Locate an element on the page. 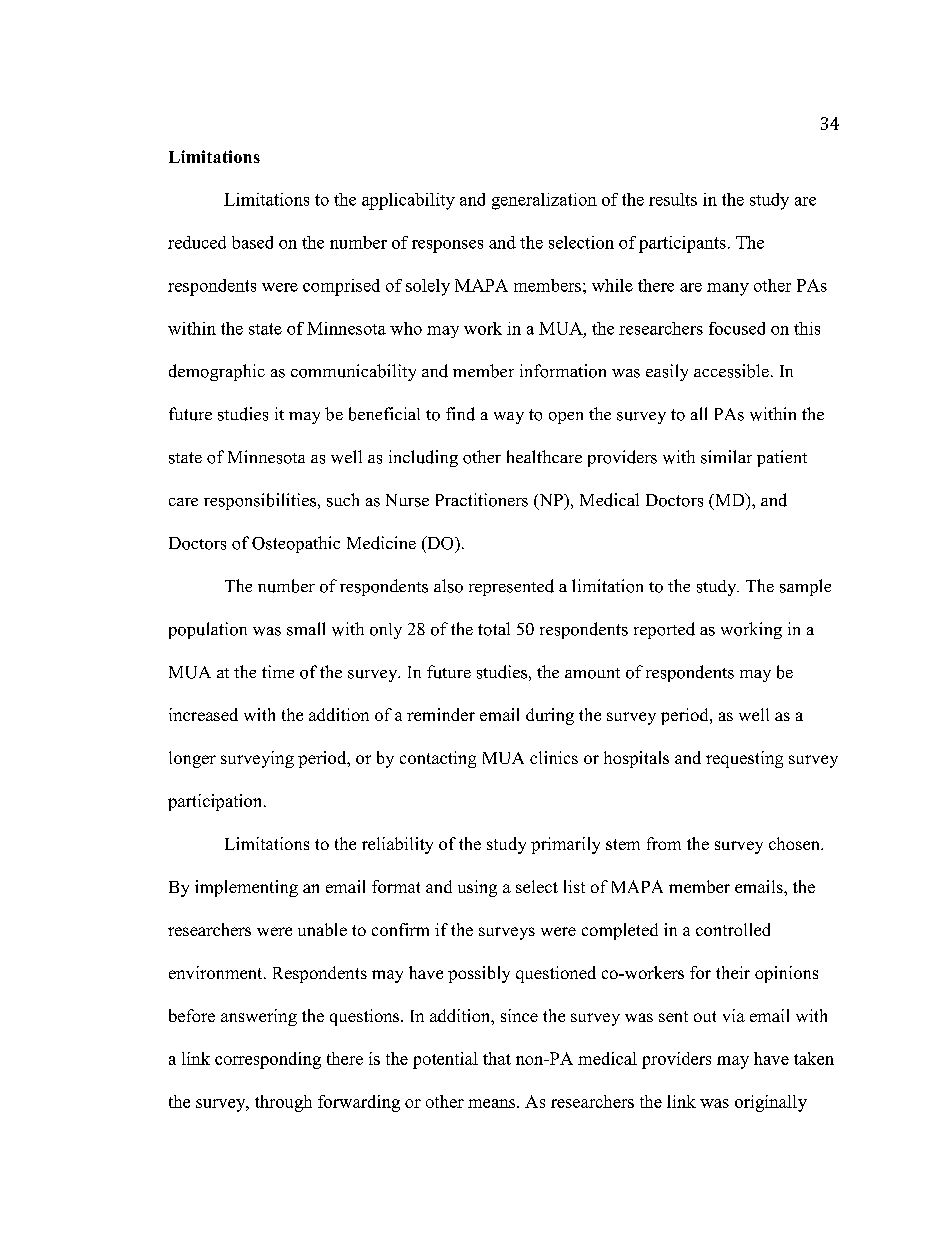 This page has height=1233, width=952. corresponding is located at coordinates (268, 1060).
